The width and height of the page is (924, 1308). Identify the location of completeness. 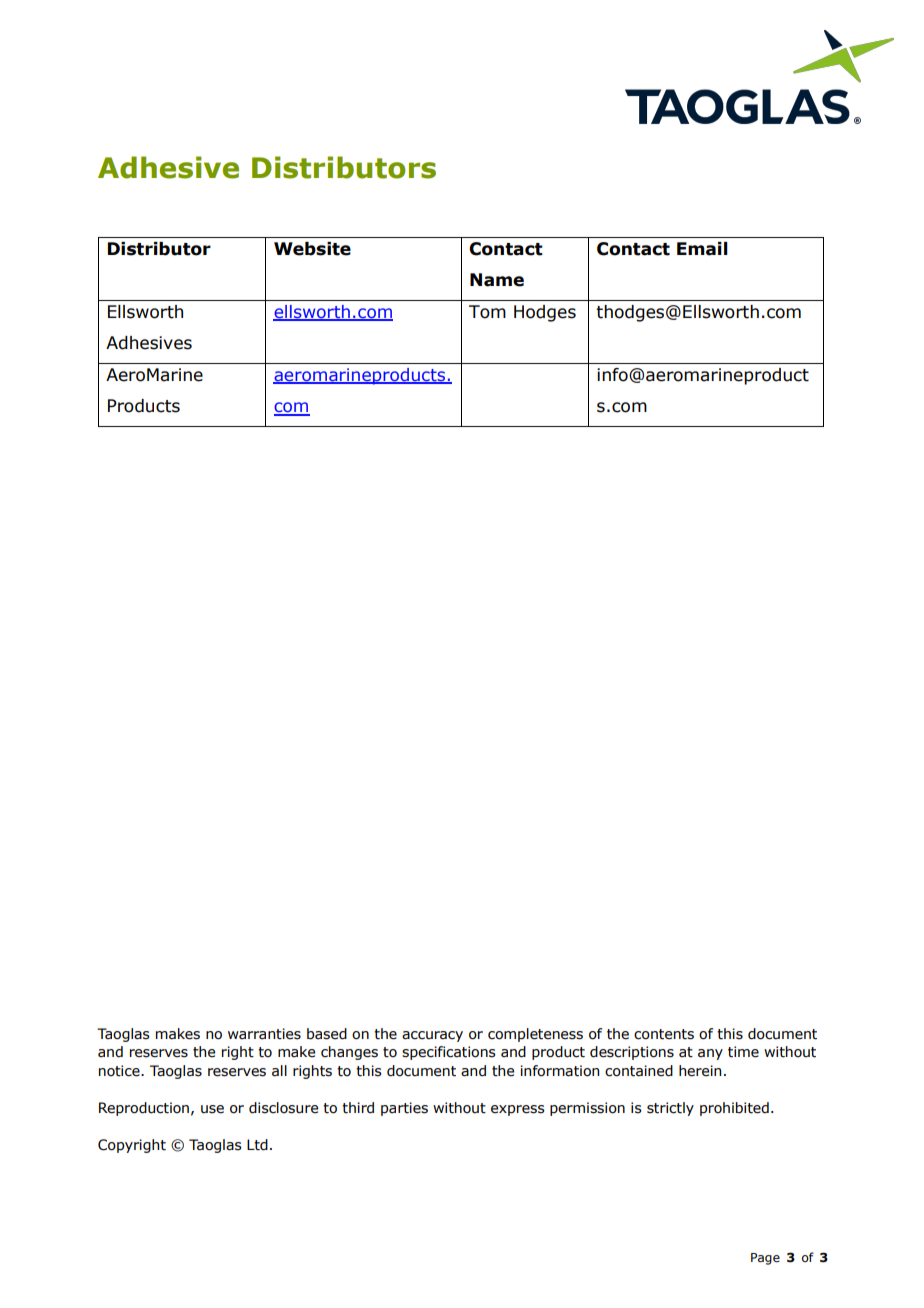
(535, 1035).
